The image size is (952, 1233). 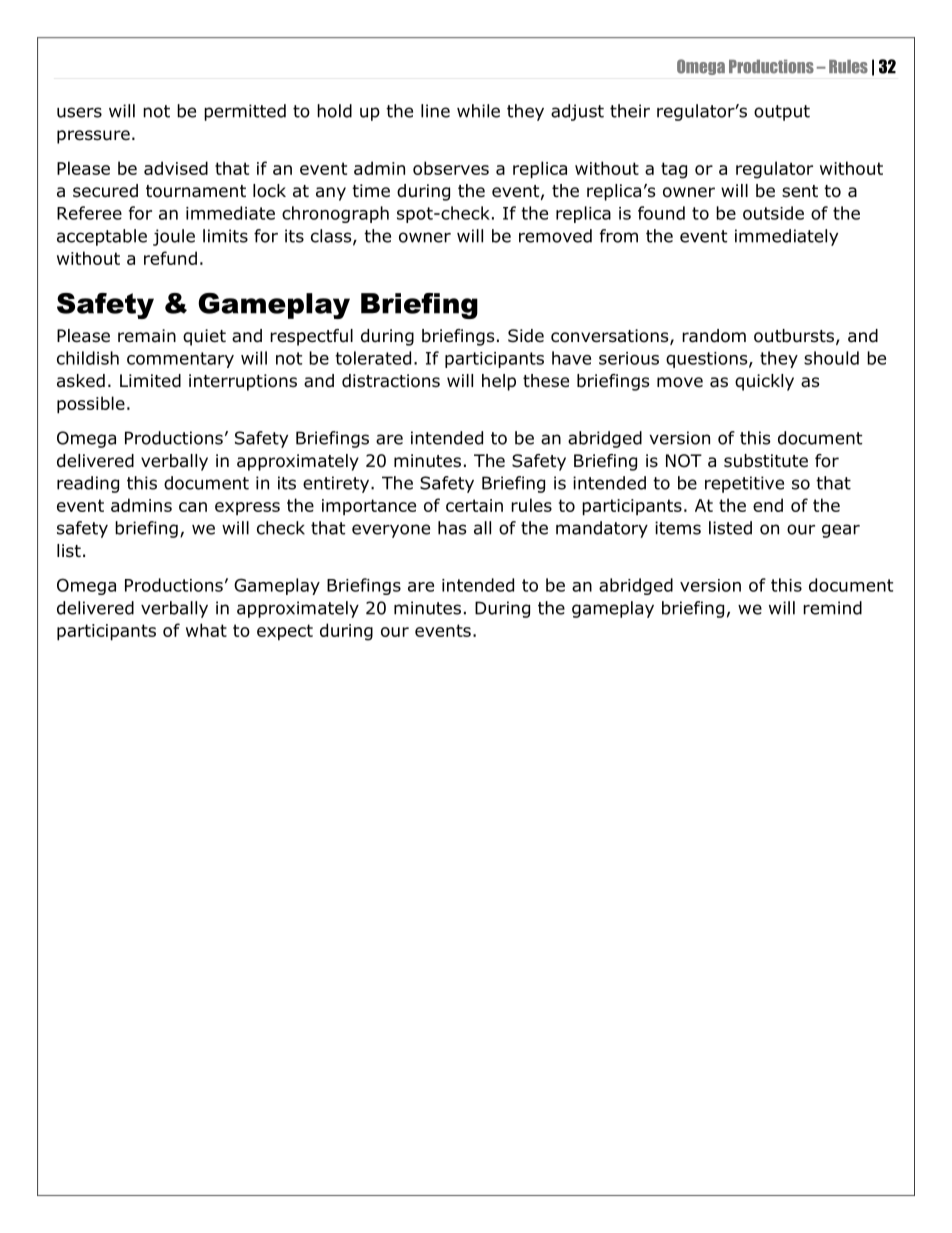 I want to click on certain, so click(x=474, y=505).
